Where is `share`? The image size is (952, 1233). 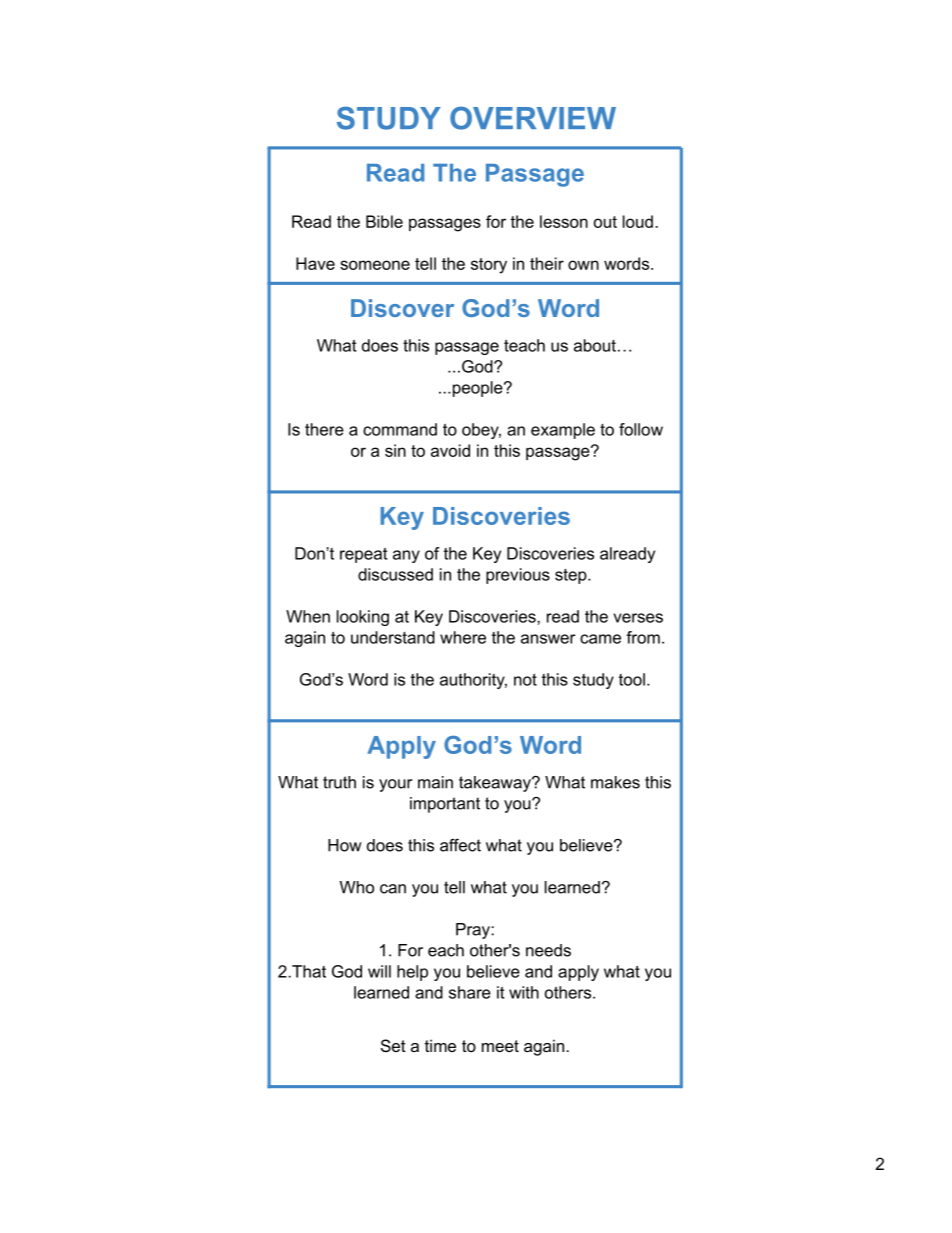
share is located at coordinates (470, 992).
